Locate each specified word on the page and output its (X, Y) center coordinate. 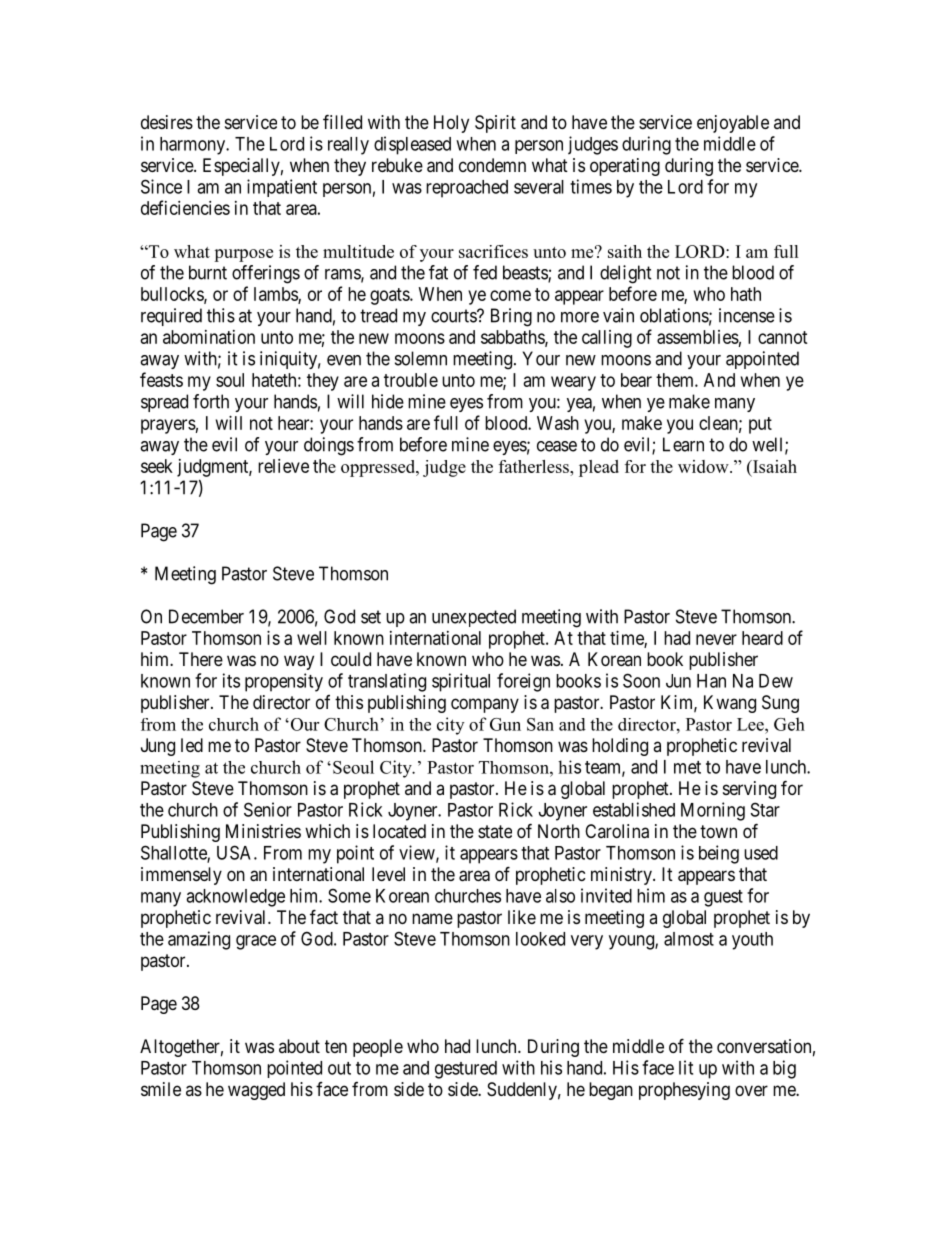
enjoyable (733, 124)
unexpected (474, 618)
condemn (492, 165)
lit (686, 1067)
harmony (194, 146)
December (206, 616)
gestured (466, 1070)
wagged (256, 1091)
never (716, 639)
